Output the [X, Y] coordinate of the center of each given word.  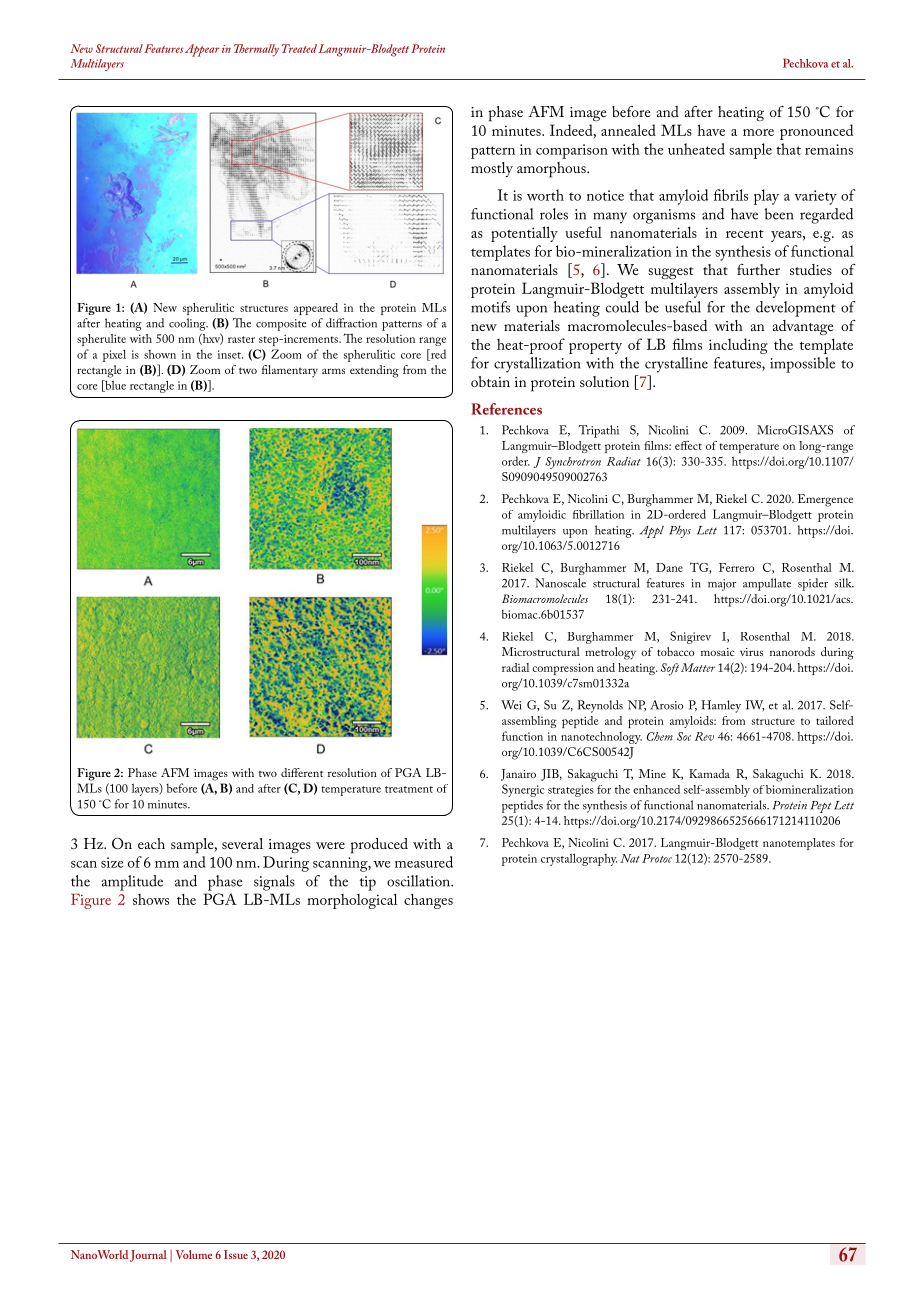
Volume [194, 1254]
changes [428, 901]
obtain [490, 381]
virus [751, 652]
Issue [236, 1254]
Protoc [657, 858]
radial [515, 667]
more [758, 132]
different [302, 772]
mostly [492, 169]
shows [151, 899]
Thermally [256, 50]
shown [160, 354]
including [738, 346]
